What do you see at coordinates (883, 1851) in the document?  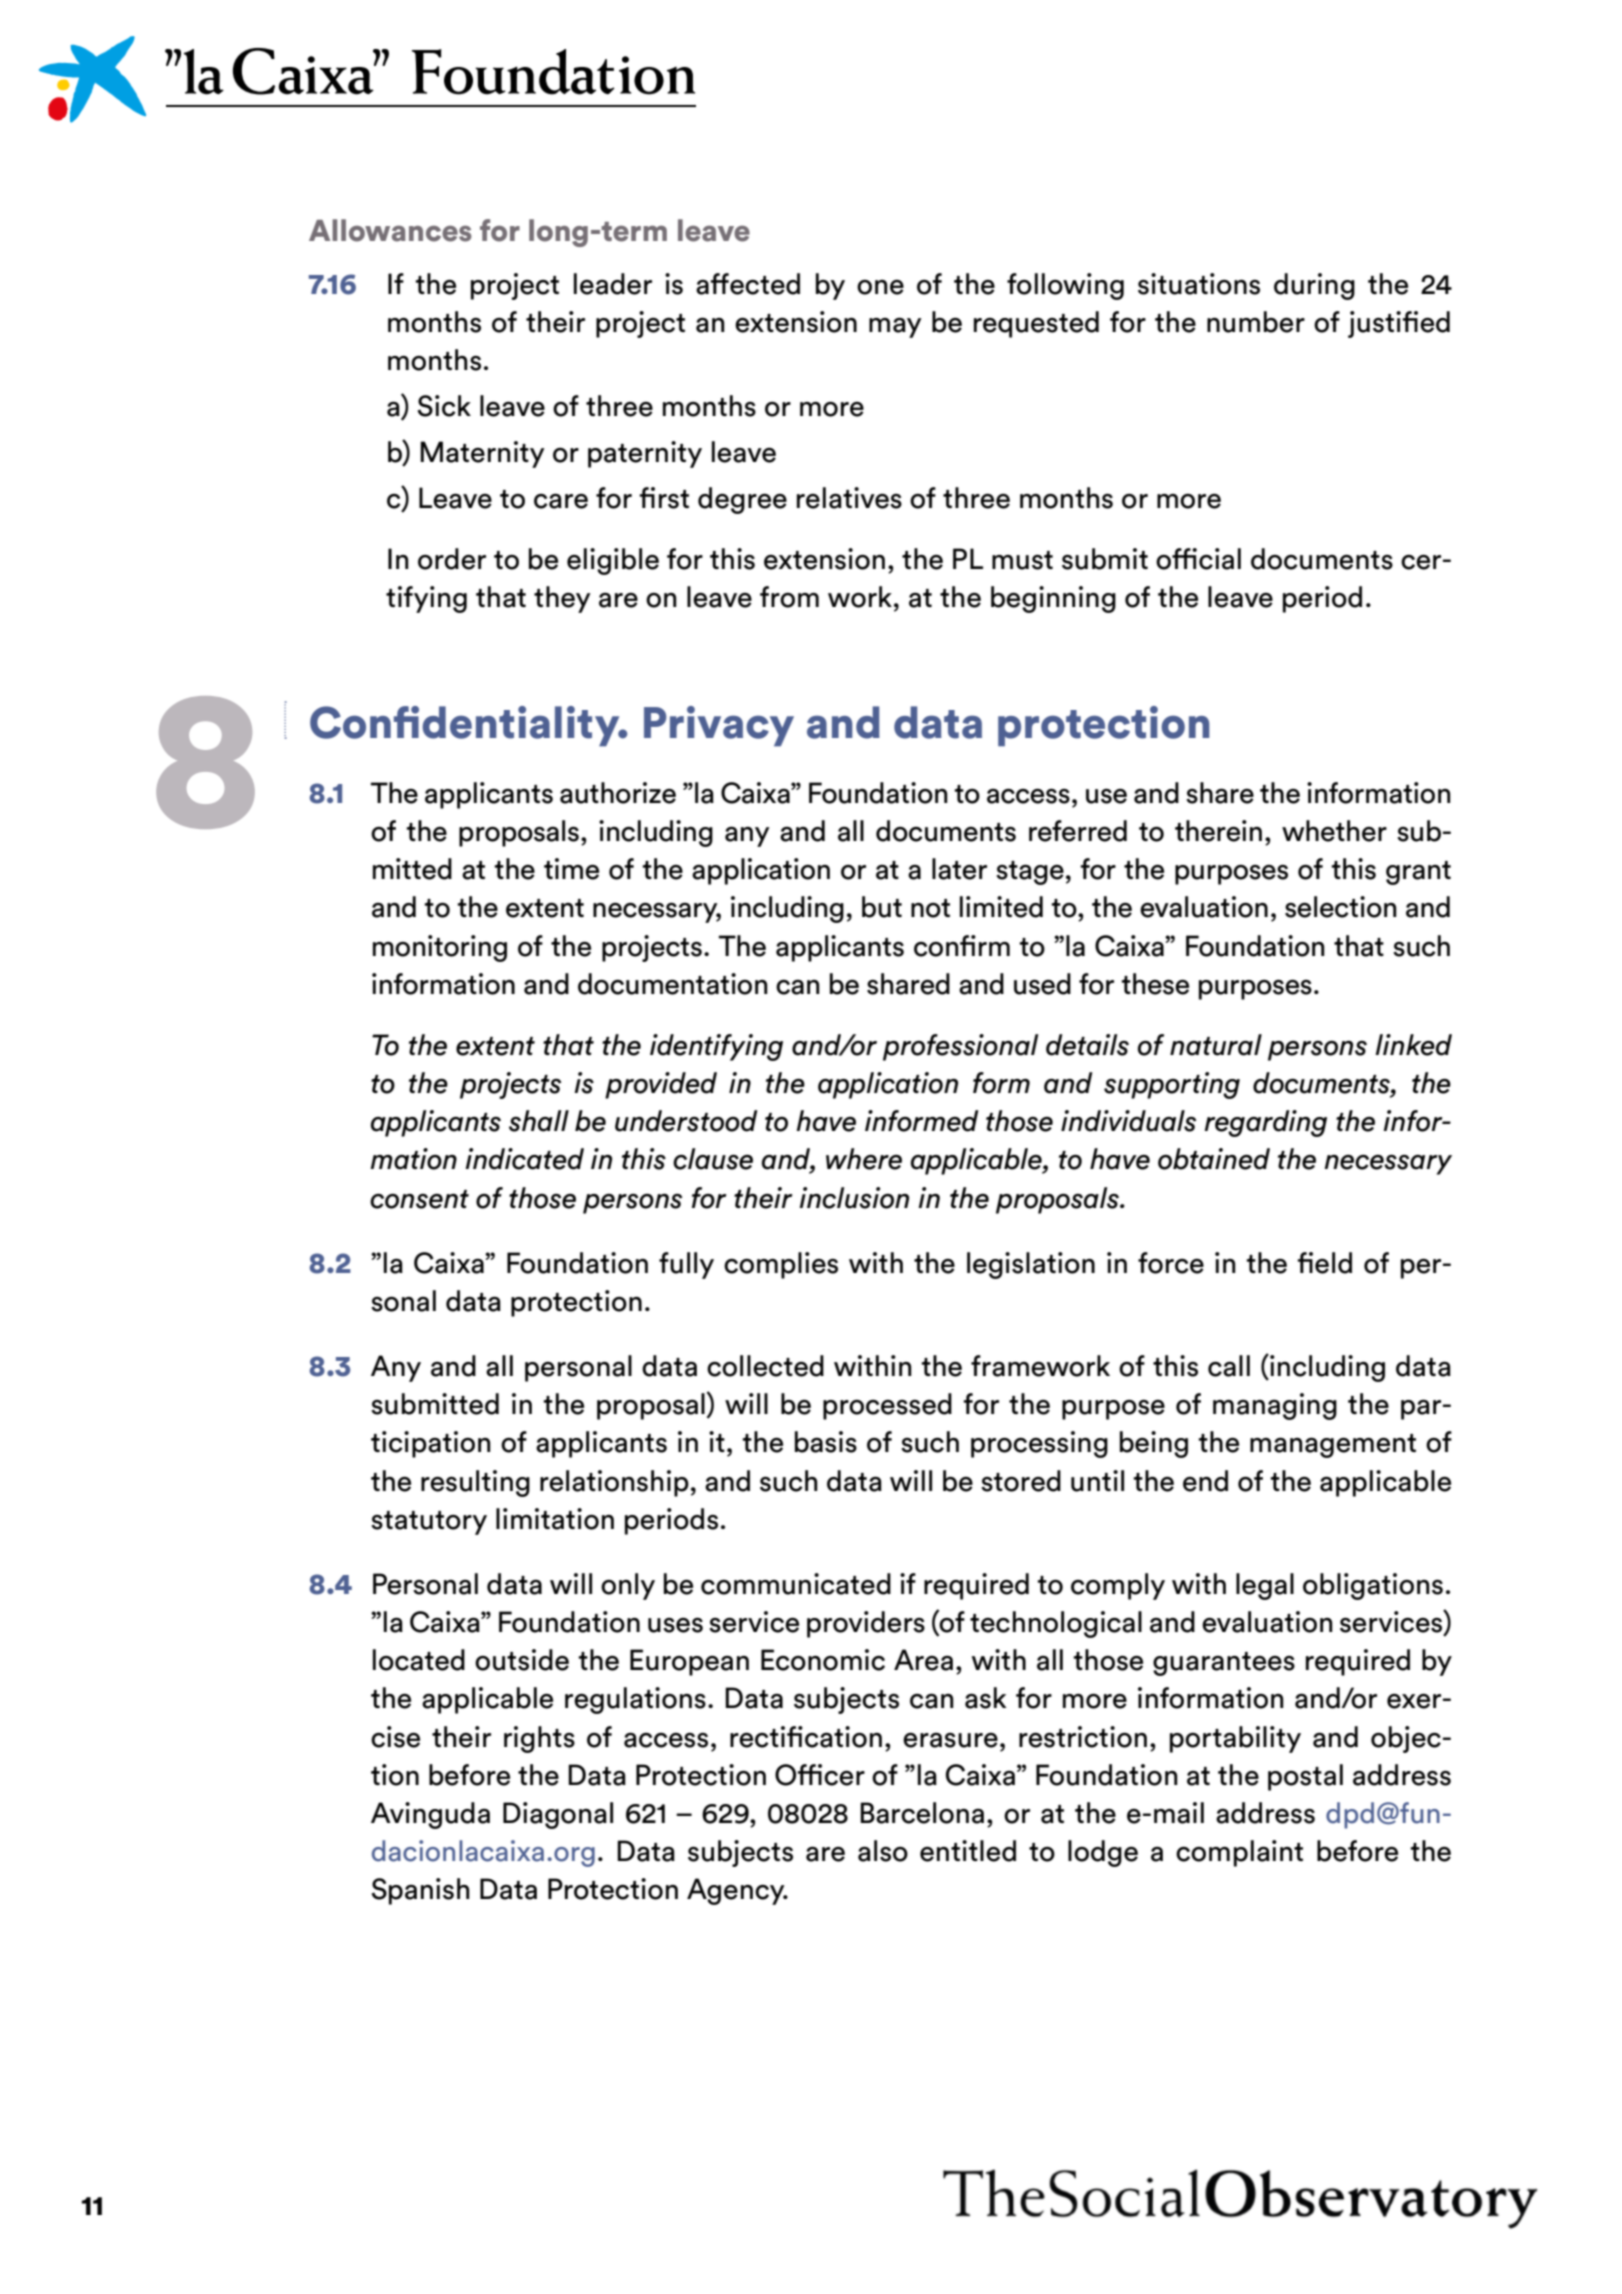 I see `also` at bounding box center [883, 1851].
